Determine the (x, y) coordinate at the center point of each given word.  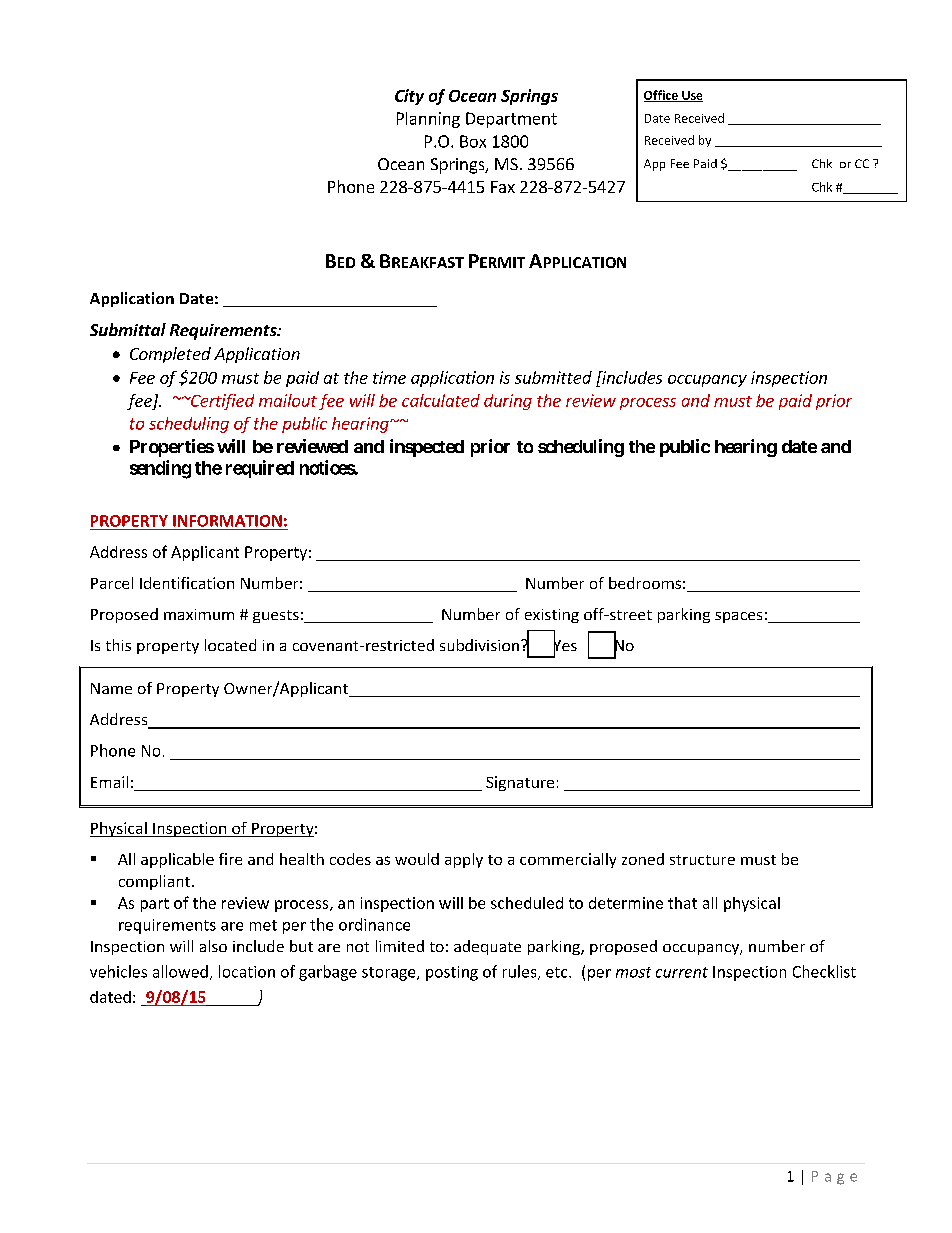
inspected (427, 448)
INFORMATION (227, 521)
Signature (520, 783)
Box (473, 141)
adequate (487, 947)
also (213, 946)
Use (691, 96)
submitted (553, 377)
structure (702, 860)
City (409, 97)
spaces (738, 617)
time (389, 377)
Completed (170, 355)
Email (109, 782)
